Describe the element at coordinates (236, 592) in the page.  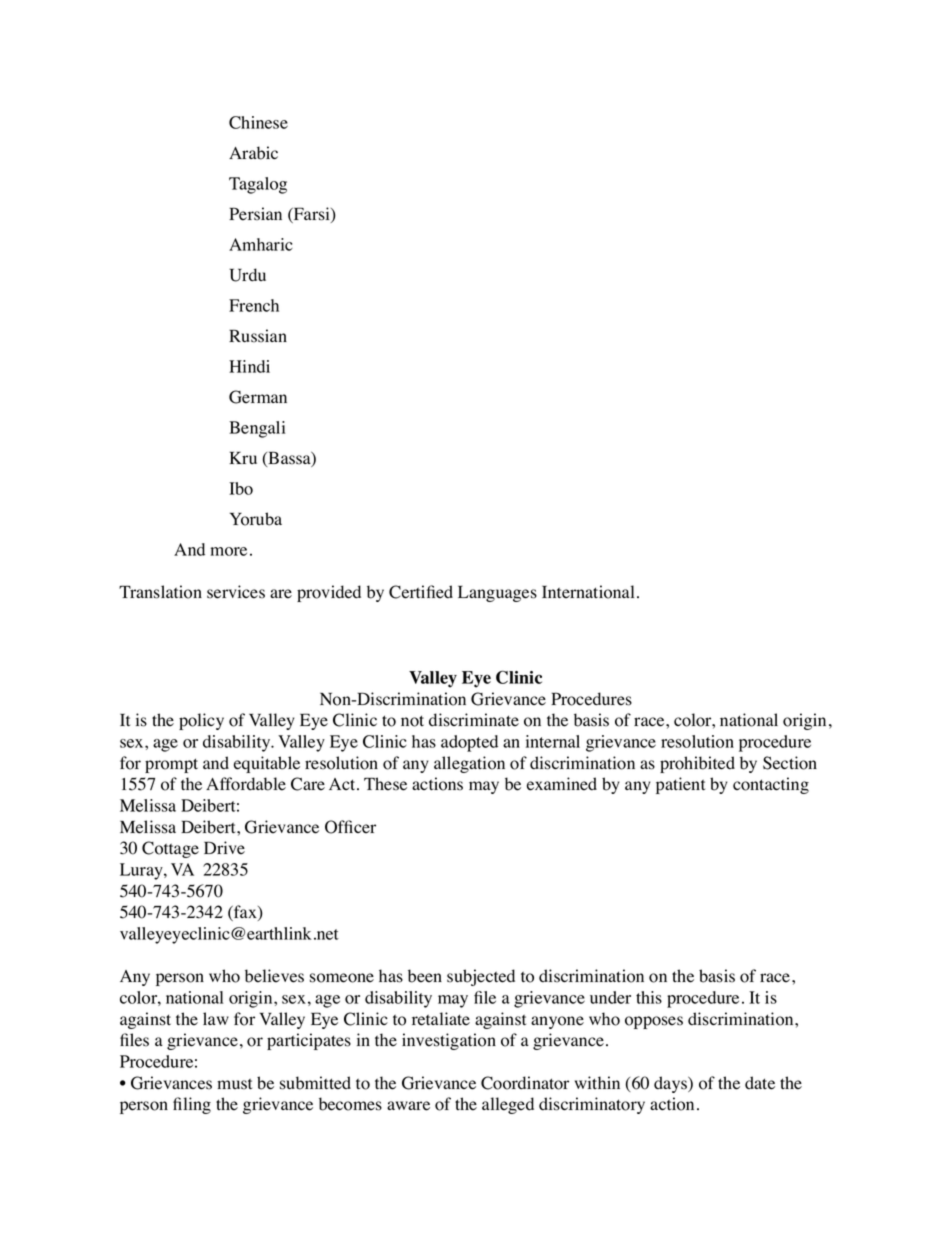
I see `services` at that location.
